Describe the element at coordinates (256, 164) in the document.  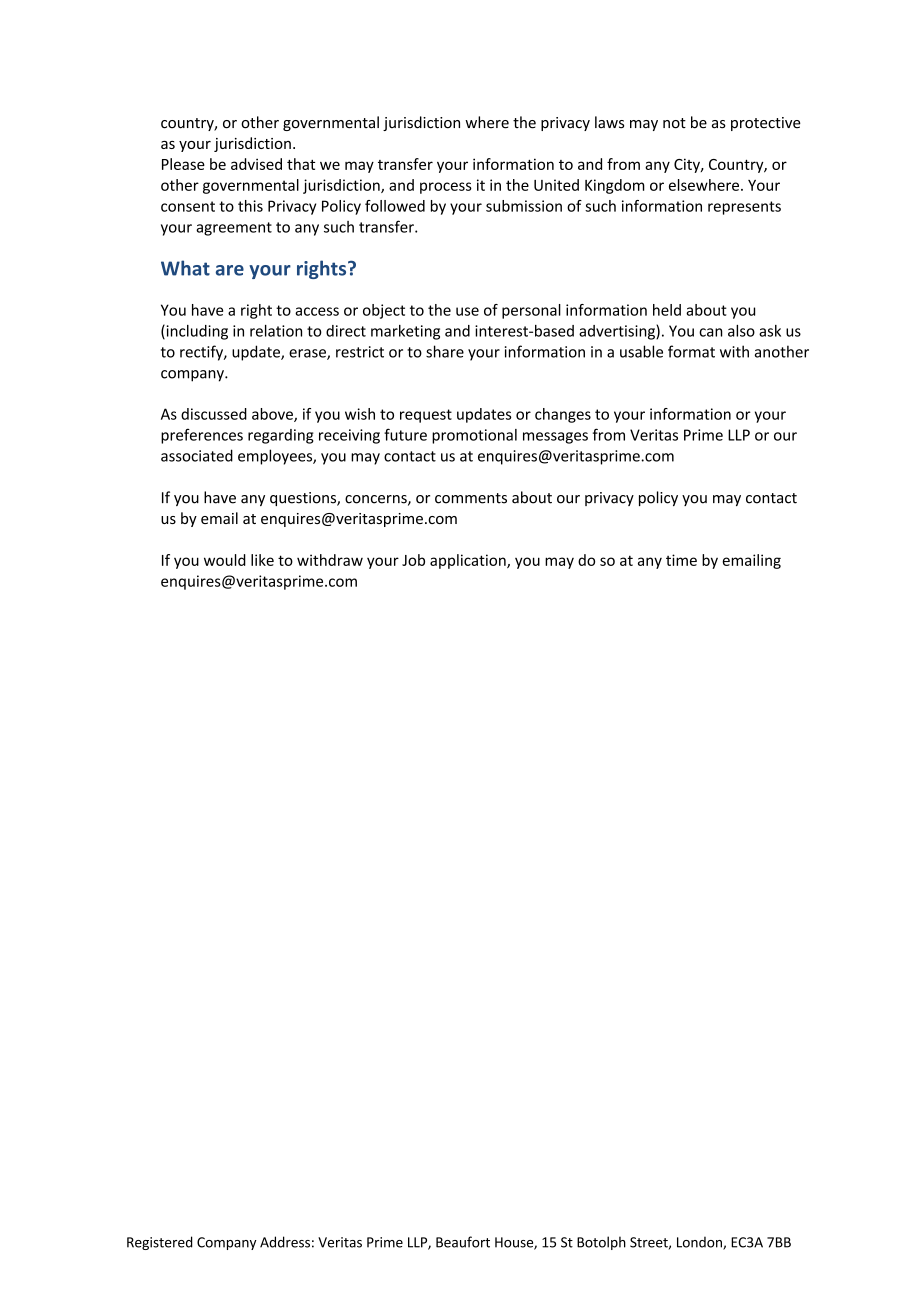
I see `advised` at that location.
